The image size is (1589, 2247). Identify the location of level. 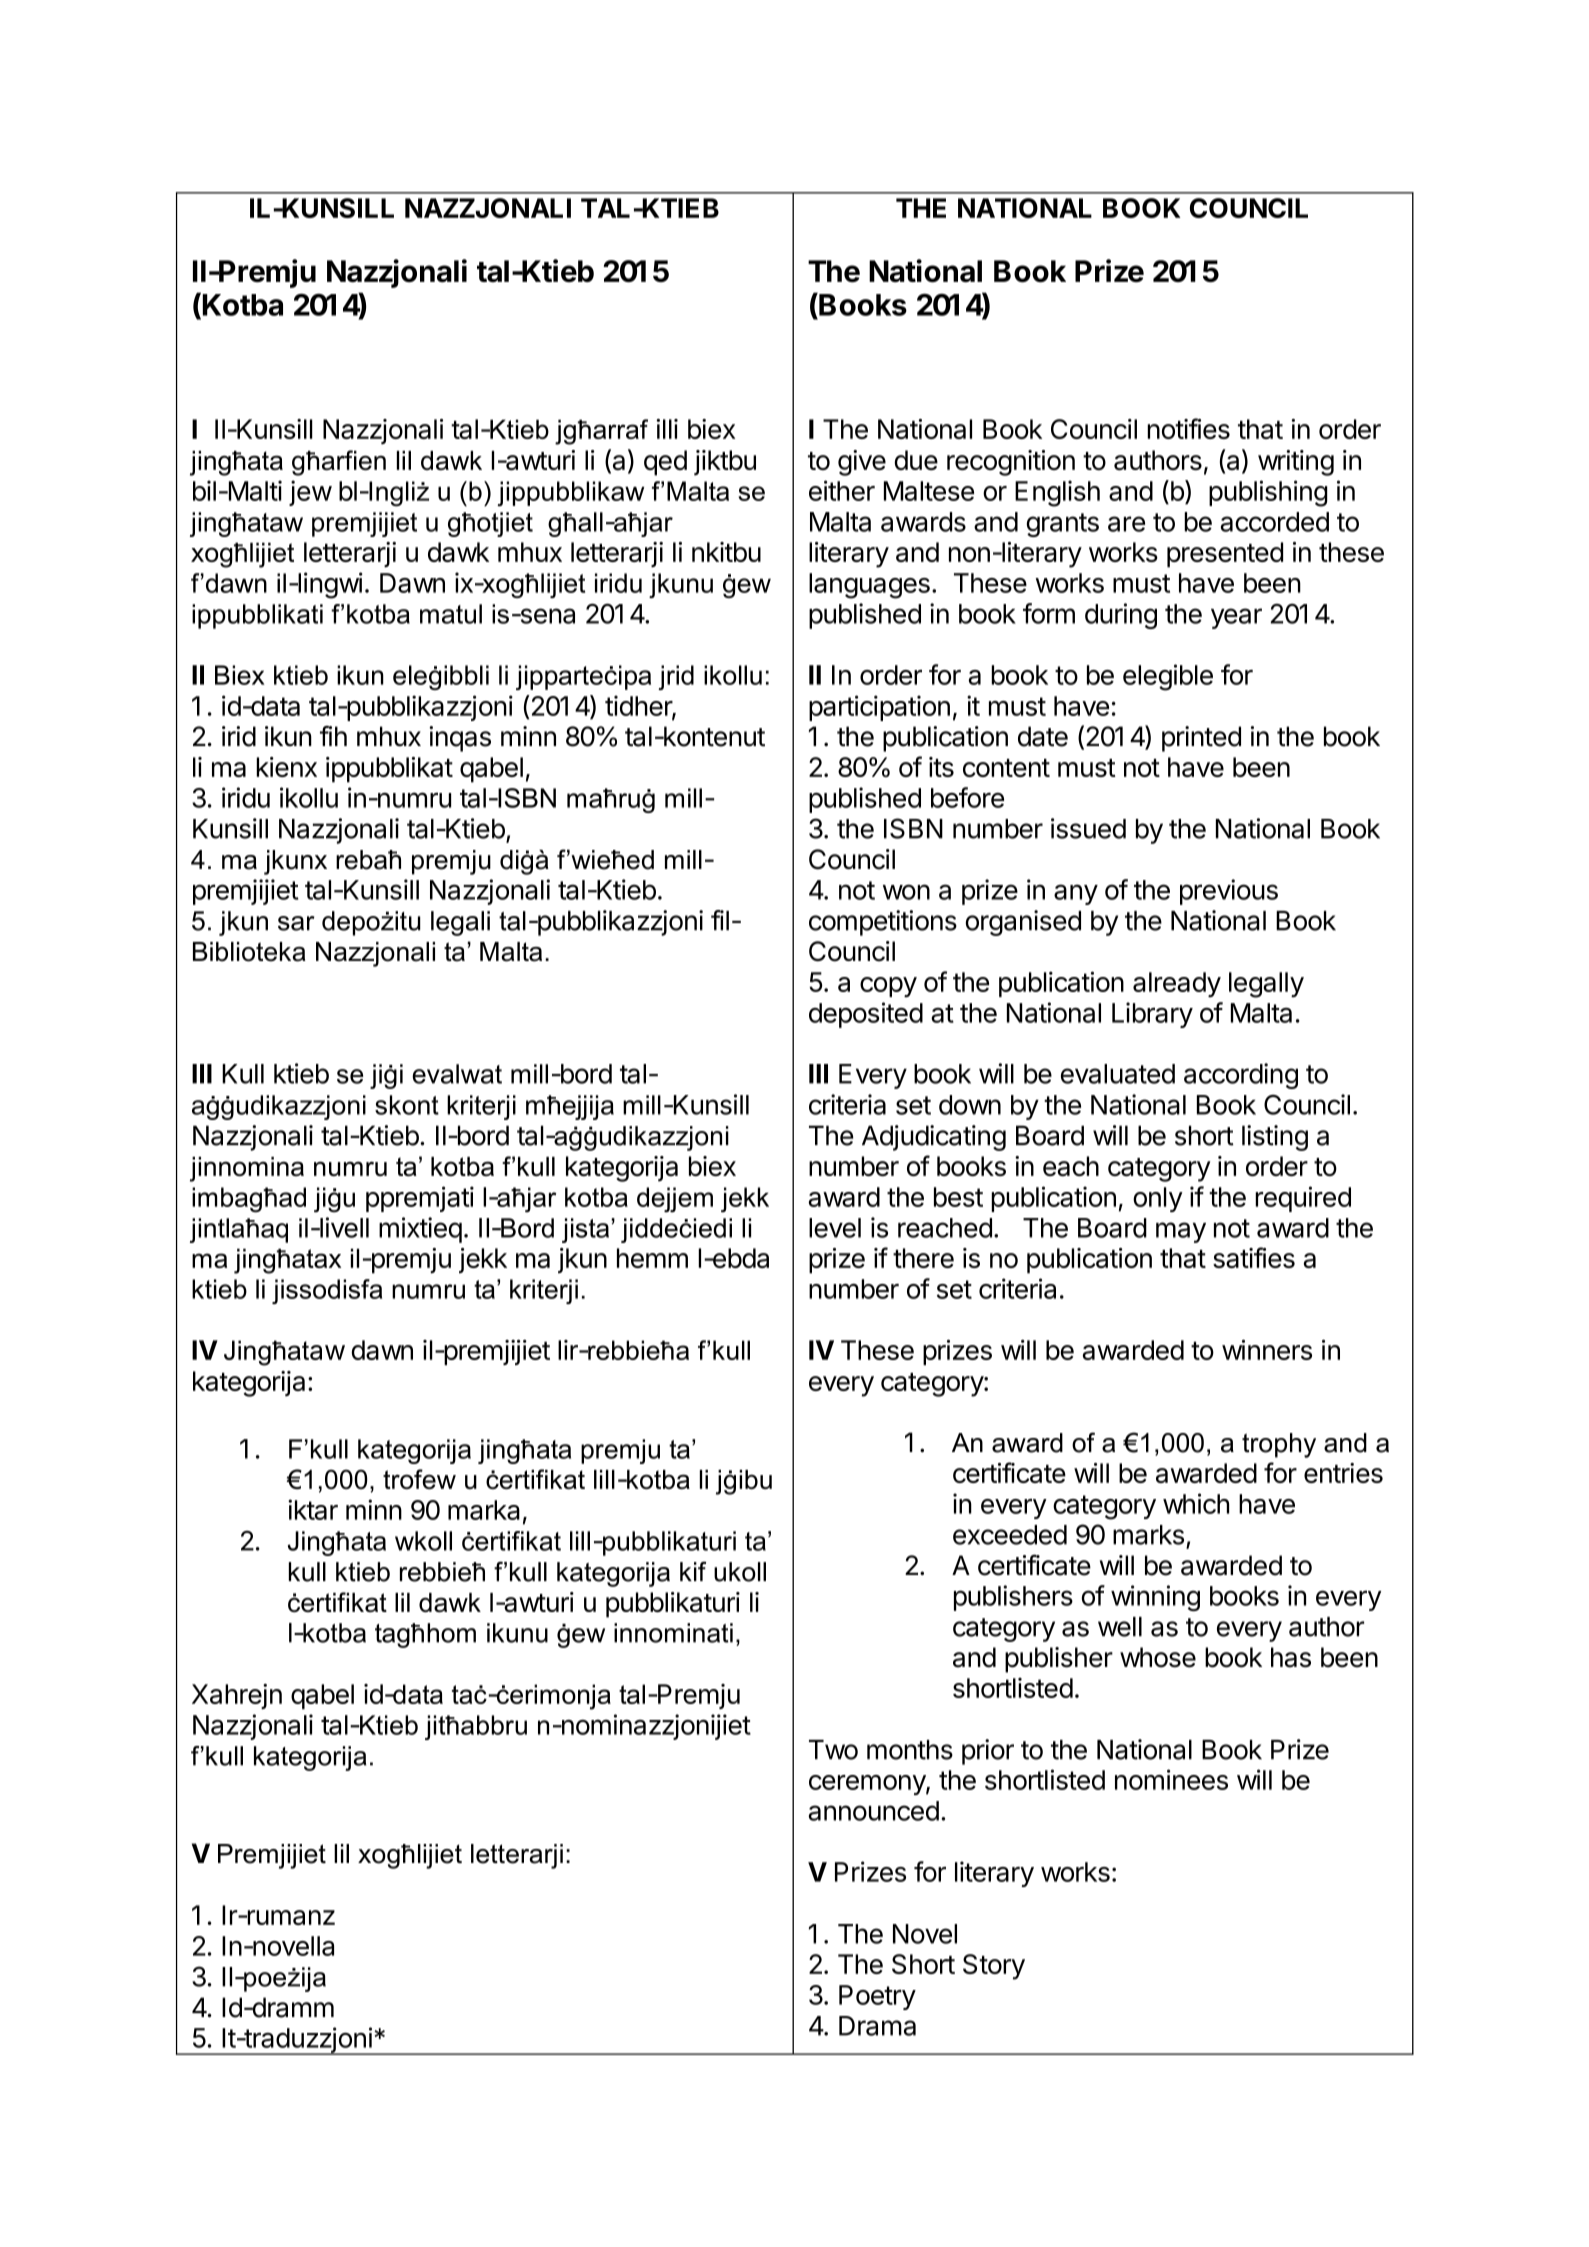
(835, 1228).
